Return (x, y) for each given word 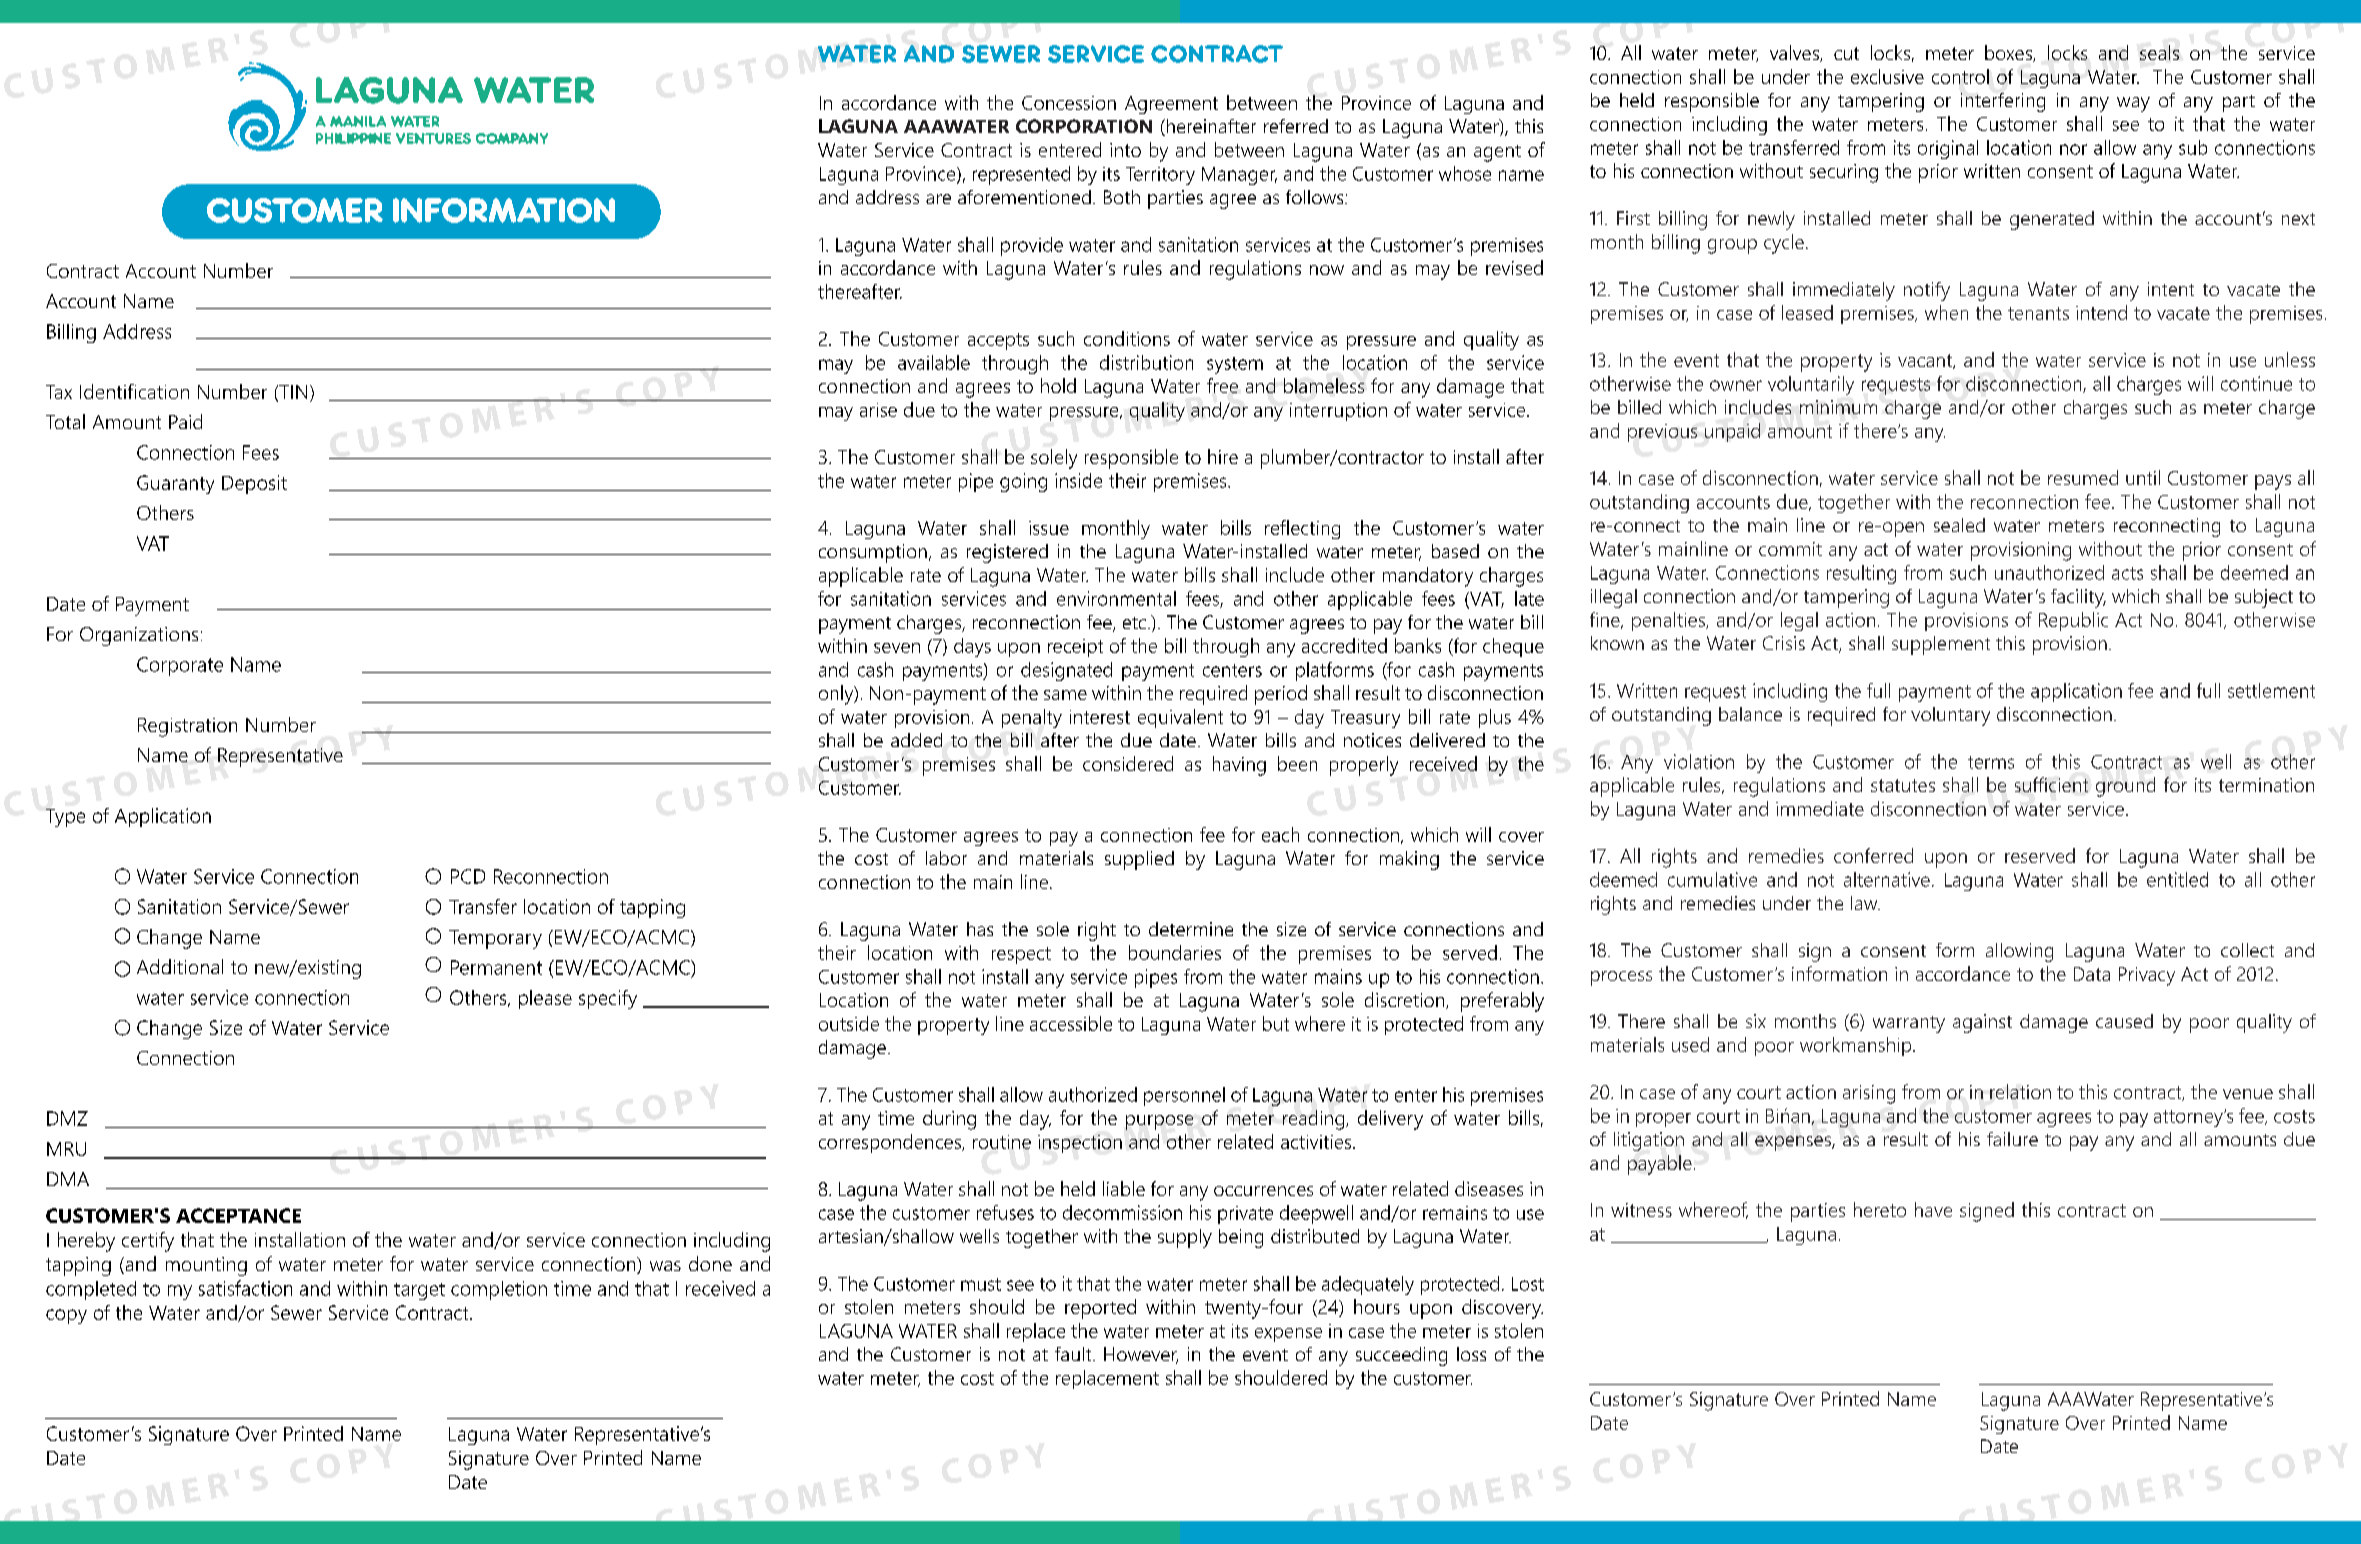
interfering (2003, 102)
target (419, 1291)
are (938, 199)
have (1933, 1209)
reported (1100, 1309)
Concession (1069, 103)
